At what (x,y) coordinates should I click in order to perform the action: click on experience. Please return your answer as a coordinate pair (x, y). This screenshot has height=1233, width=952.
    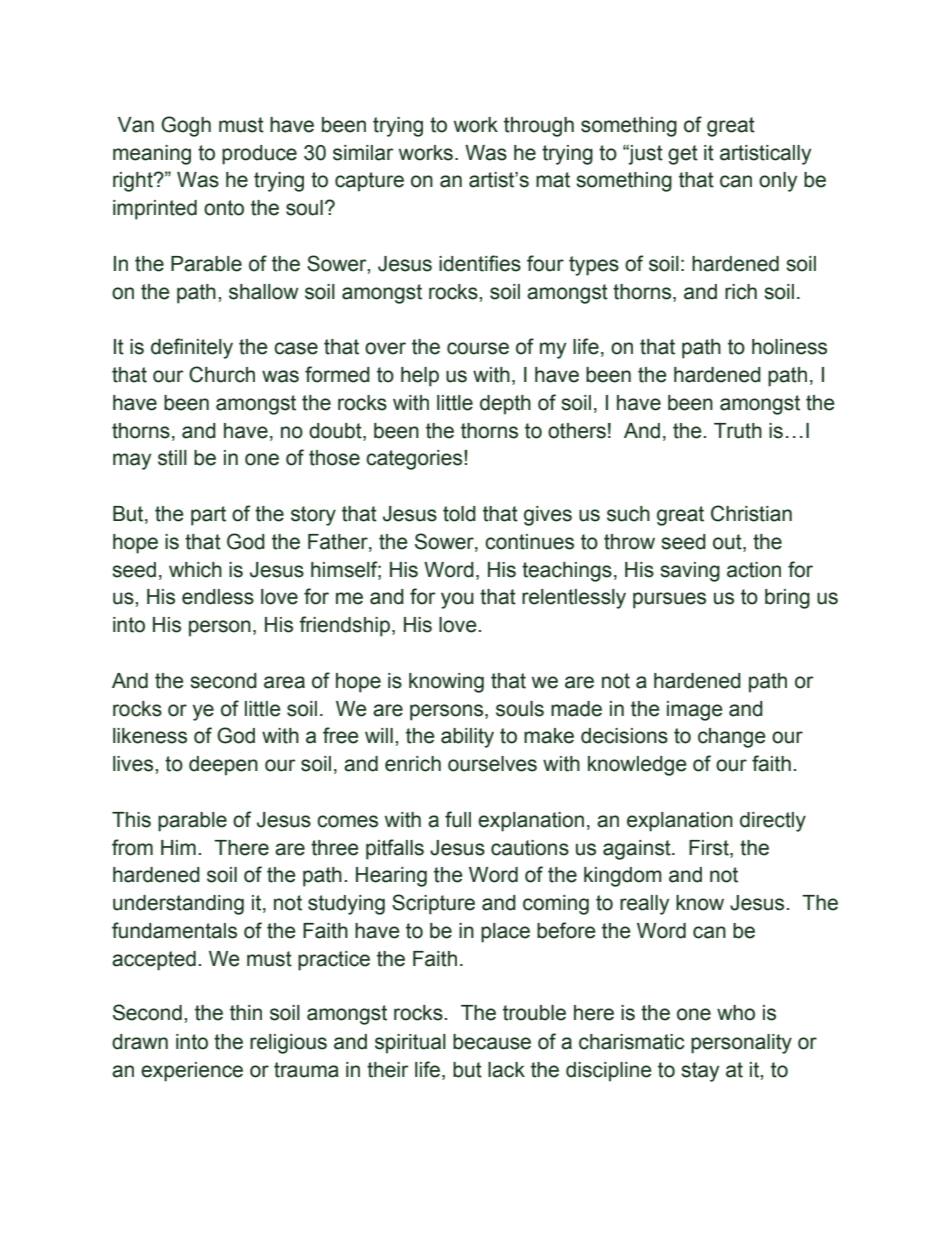
    Looking at the image, I should click on (192, 1072).
